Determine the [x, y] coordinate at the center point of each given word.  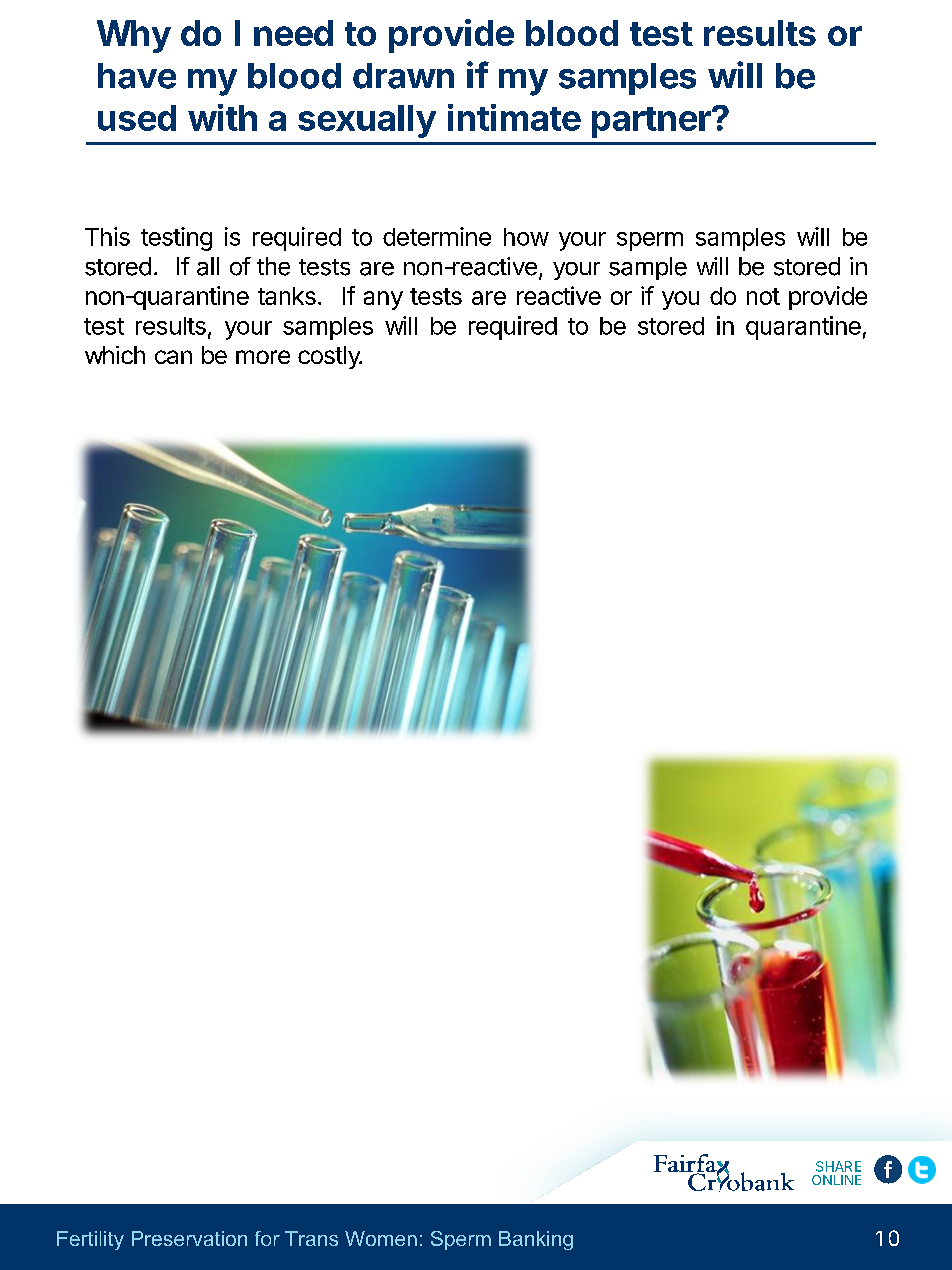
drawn [403, 76]
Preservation [189, 1238]
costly [330, 357]
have [137, 76]
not [763, 296]
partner [652, 122]
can [173, 357]
